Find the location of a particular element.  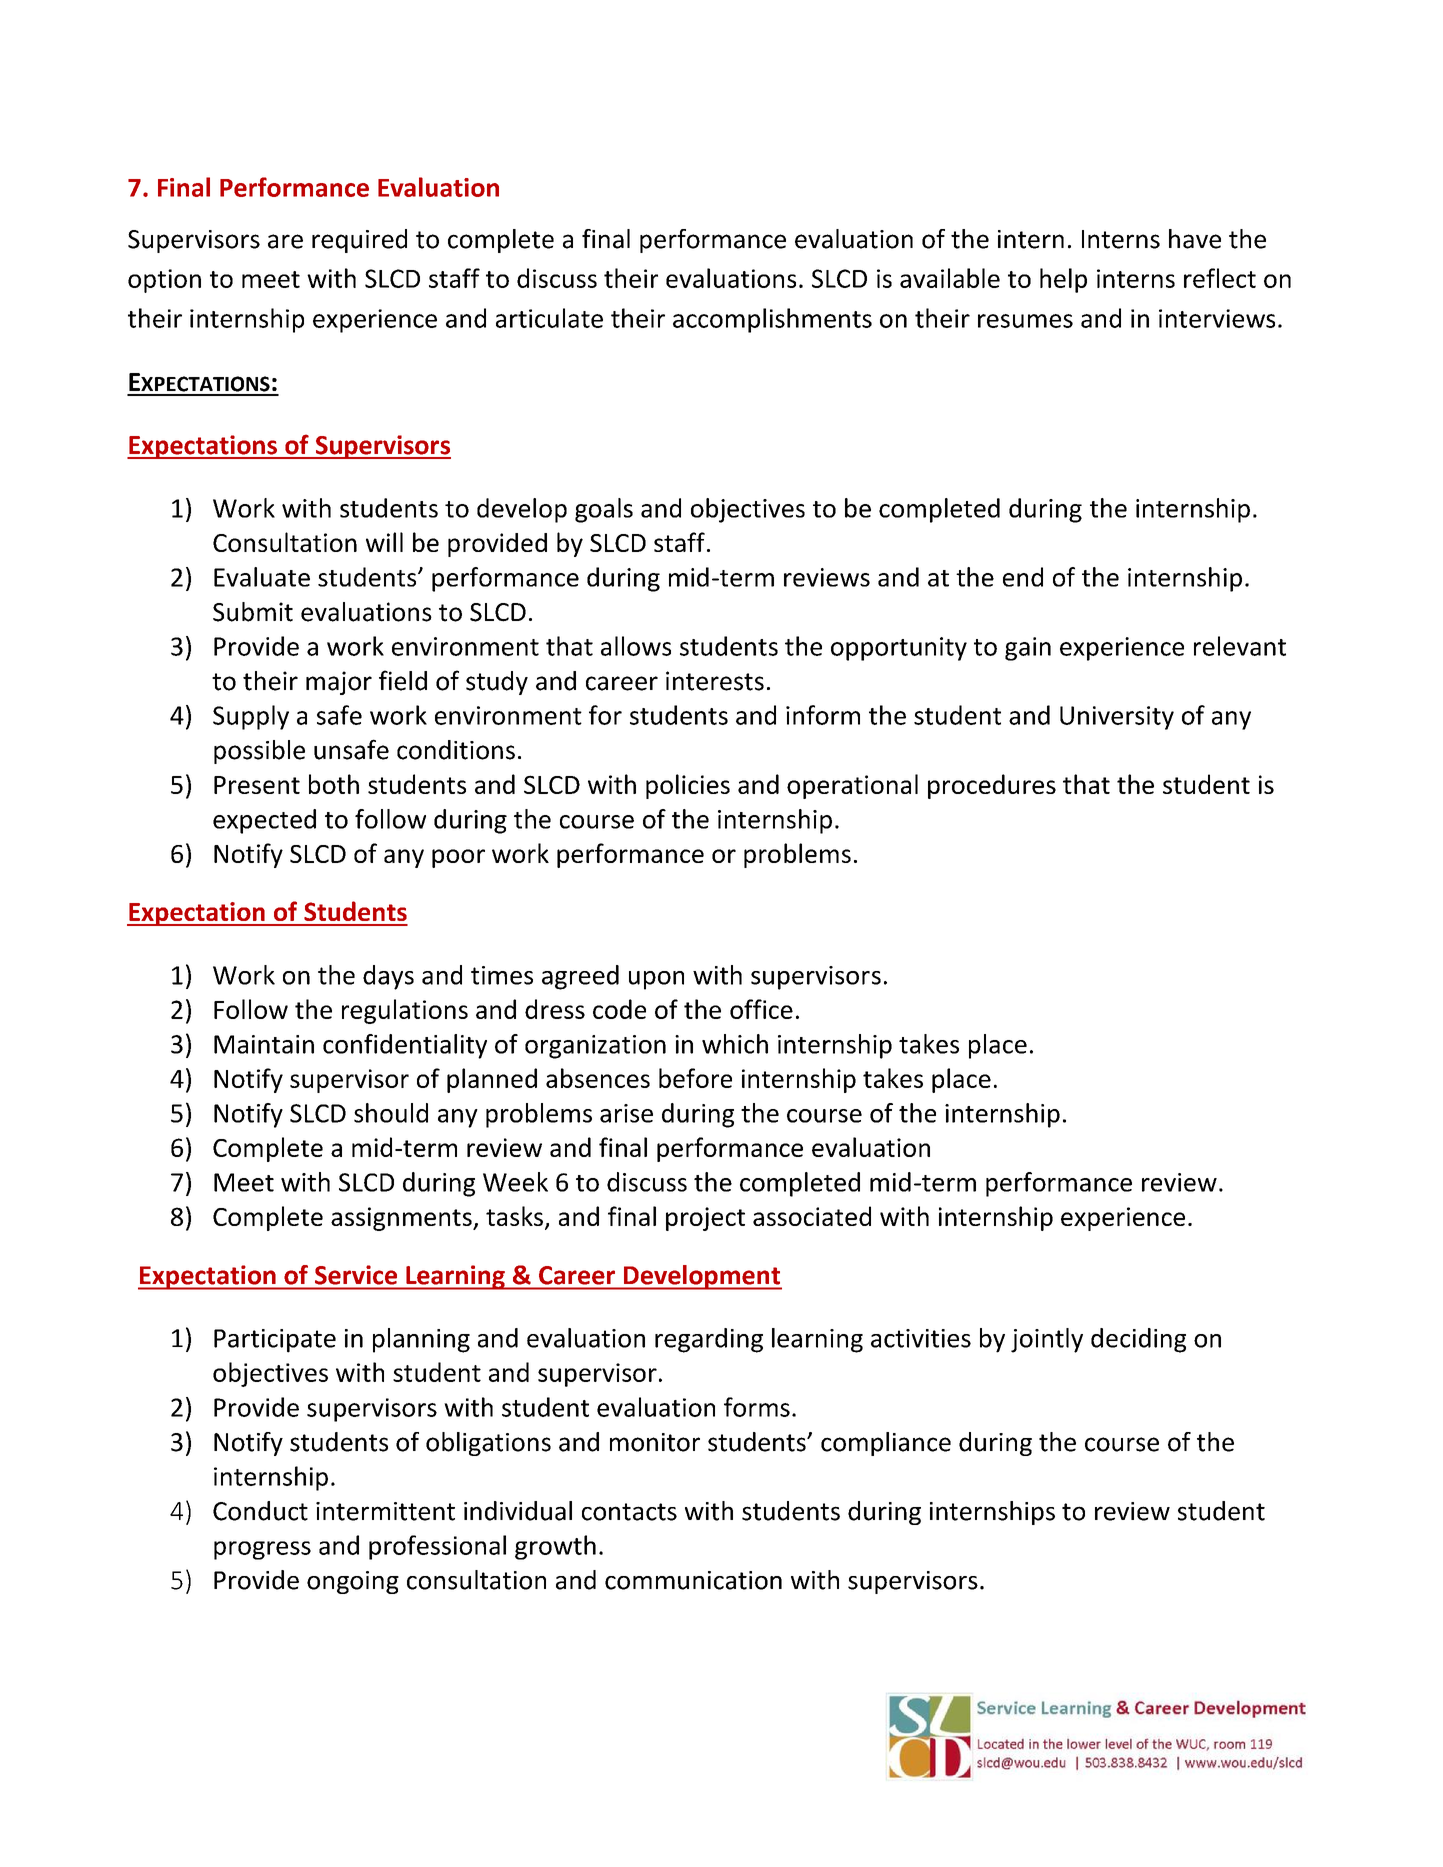

required is located at coordinates (359, 241).
